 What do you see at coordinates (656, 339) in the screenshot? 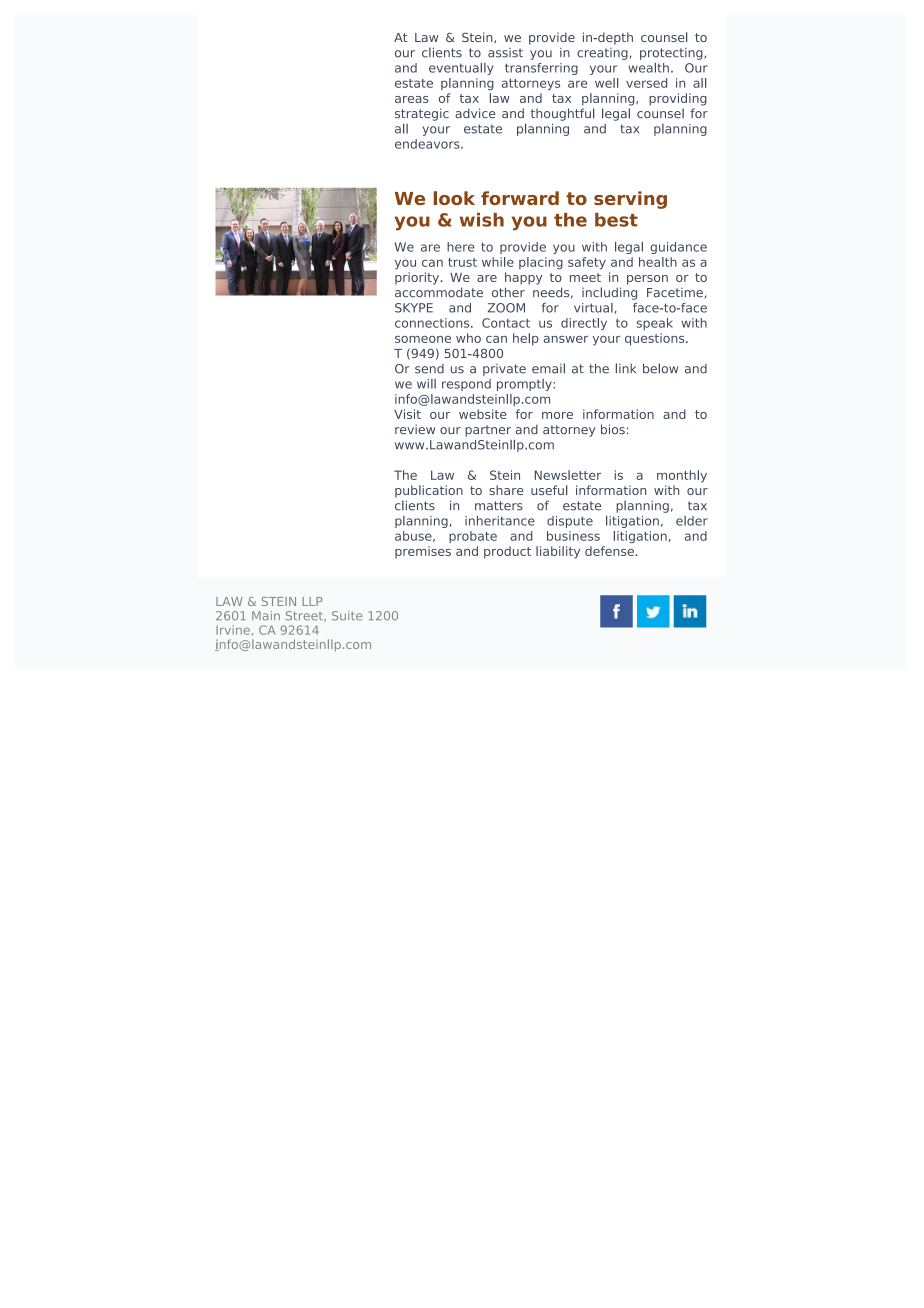
I see `questions` at bounding box center [656, 339].
